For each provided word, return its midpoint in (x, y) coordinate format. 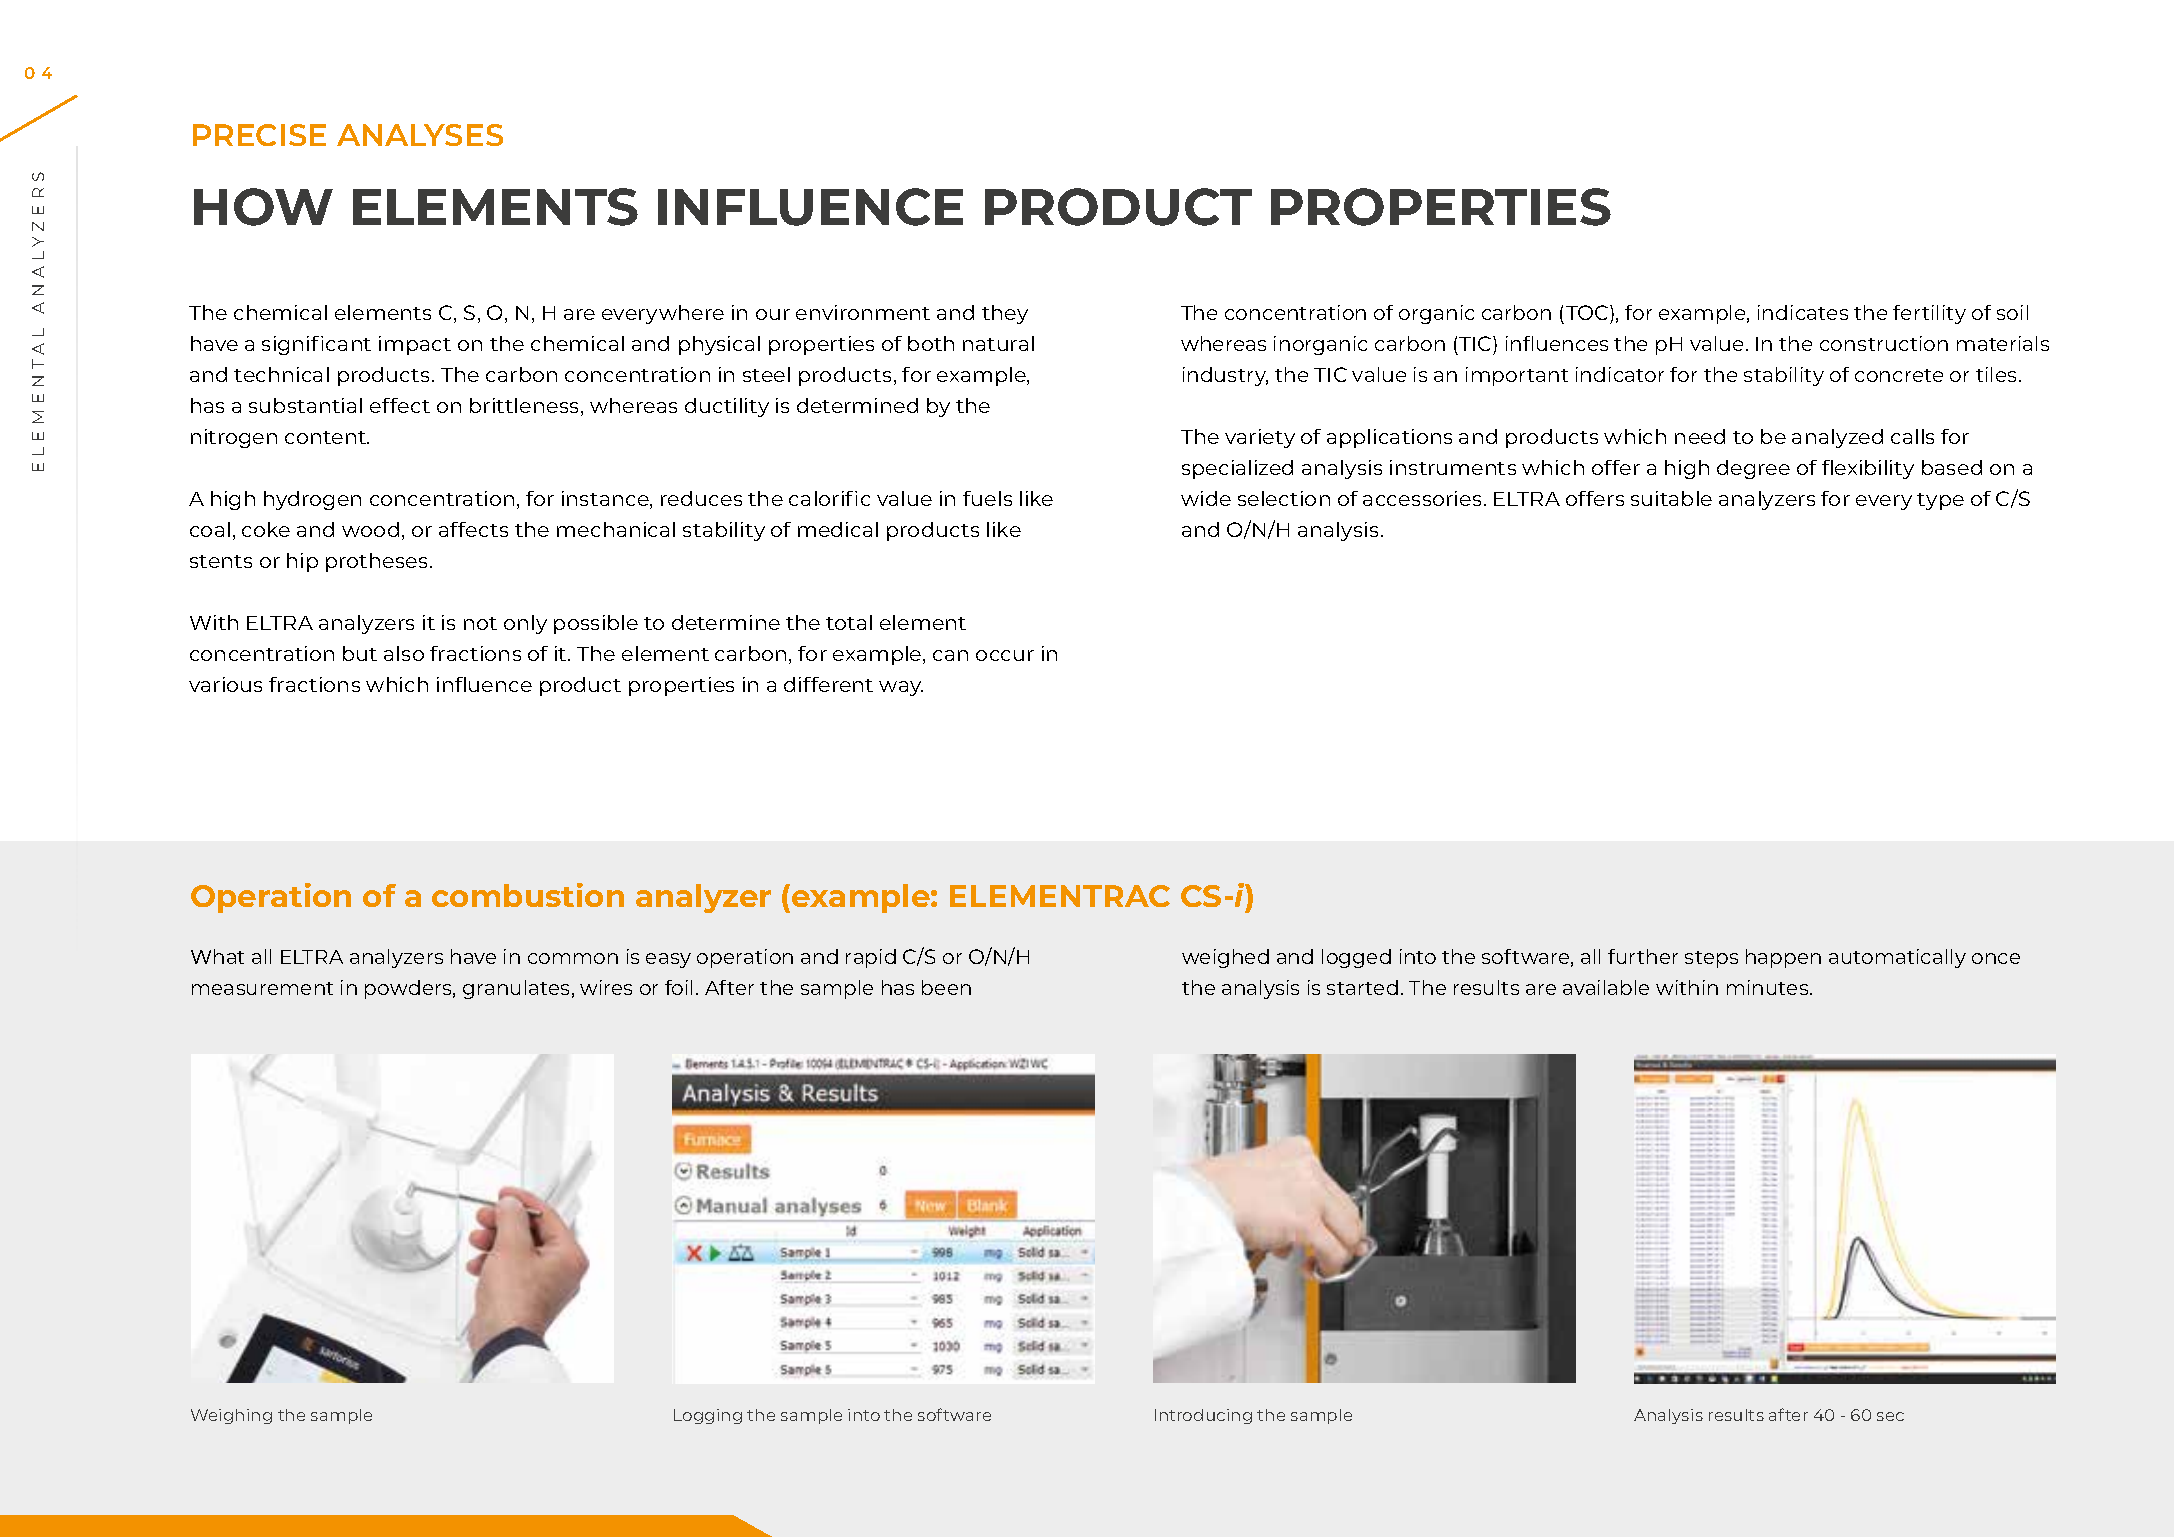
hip (302, 562)
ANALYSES (420, 135)
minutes (1769, 987)
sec (1890, 1416)
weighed (1225, 958)
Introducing (1203, 1416)
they (1005, 314)
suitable (1671, 498)
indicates (1803, 312)
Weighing (231, 1416)
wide (1206, 498)
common (573, 958)
